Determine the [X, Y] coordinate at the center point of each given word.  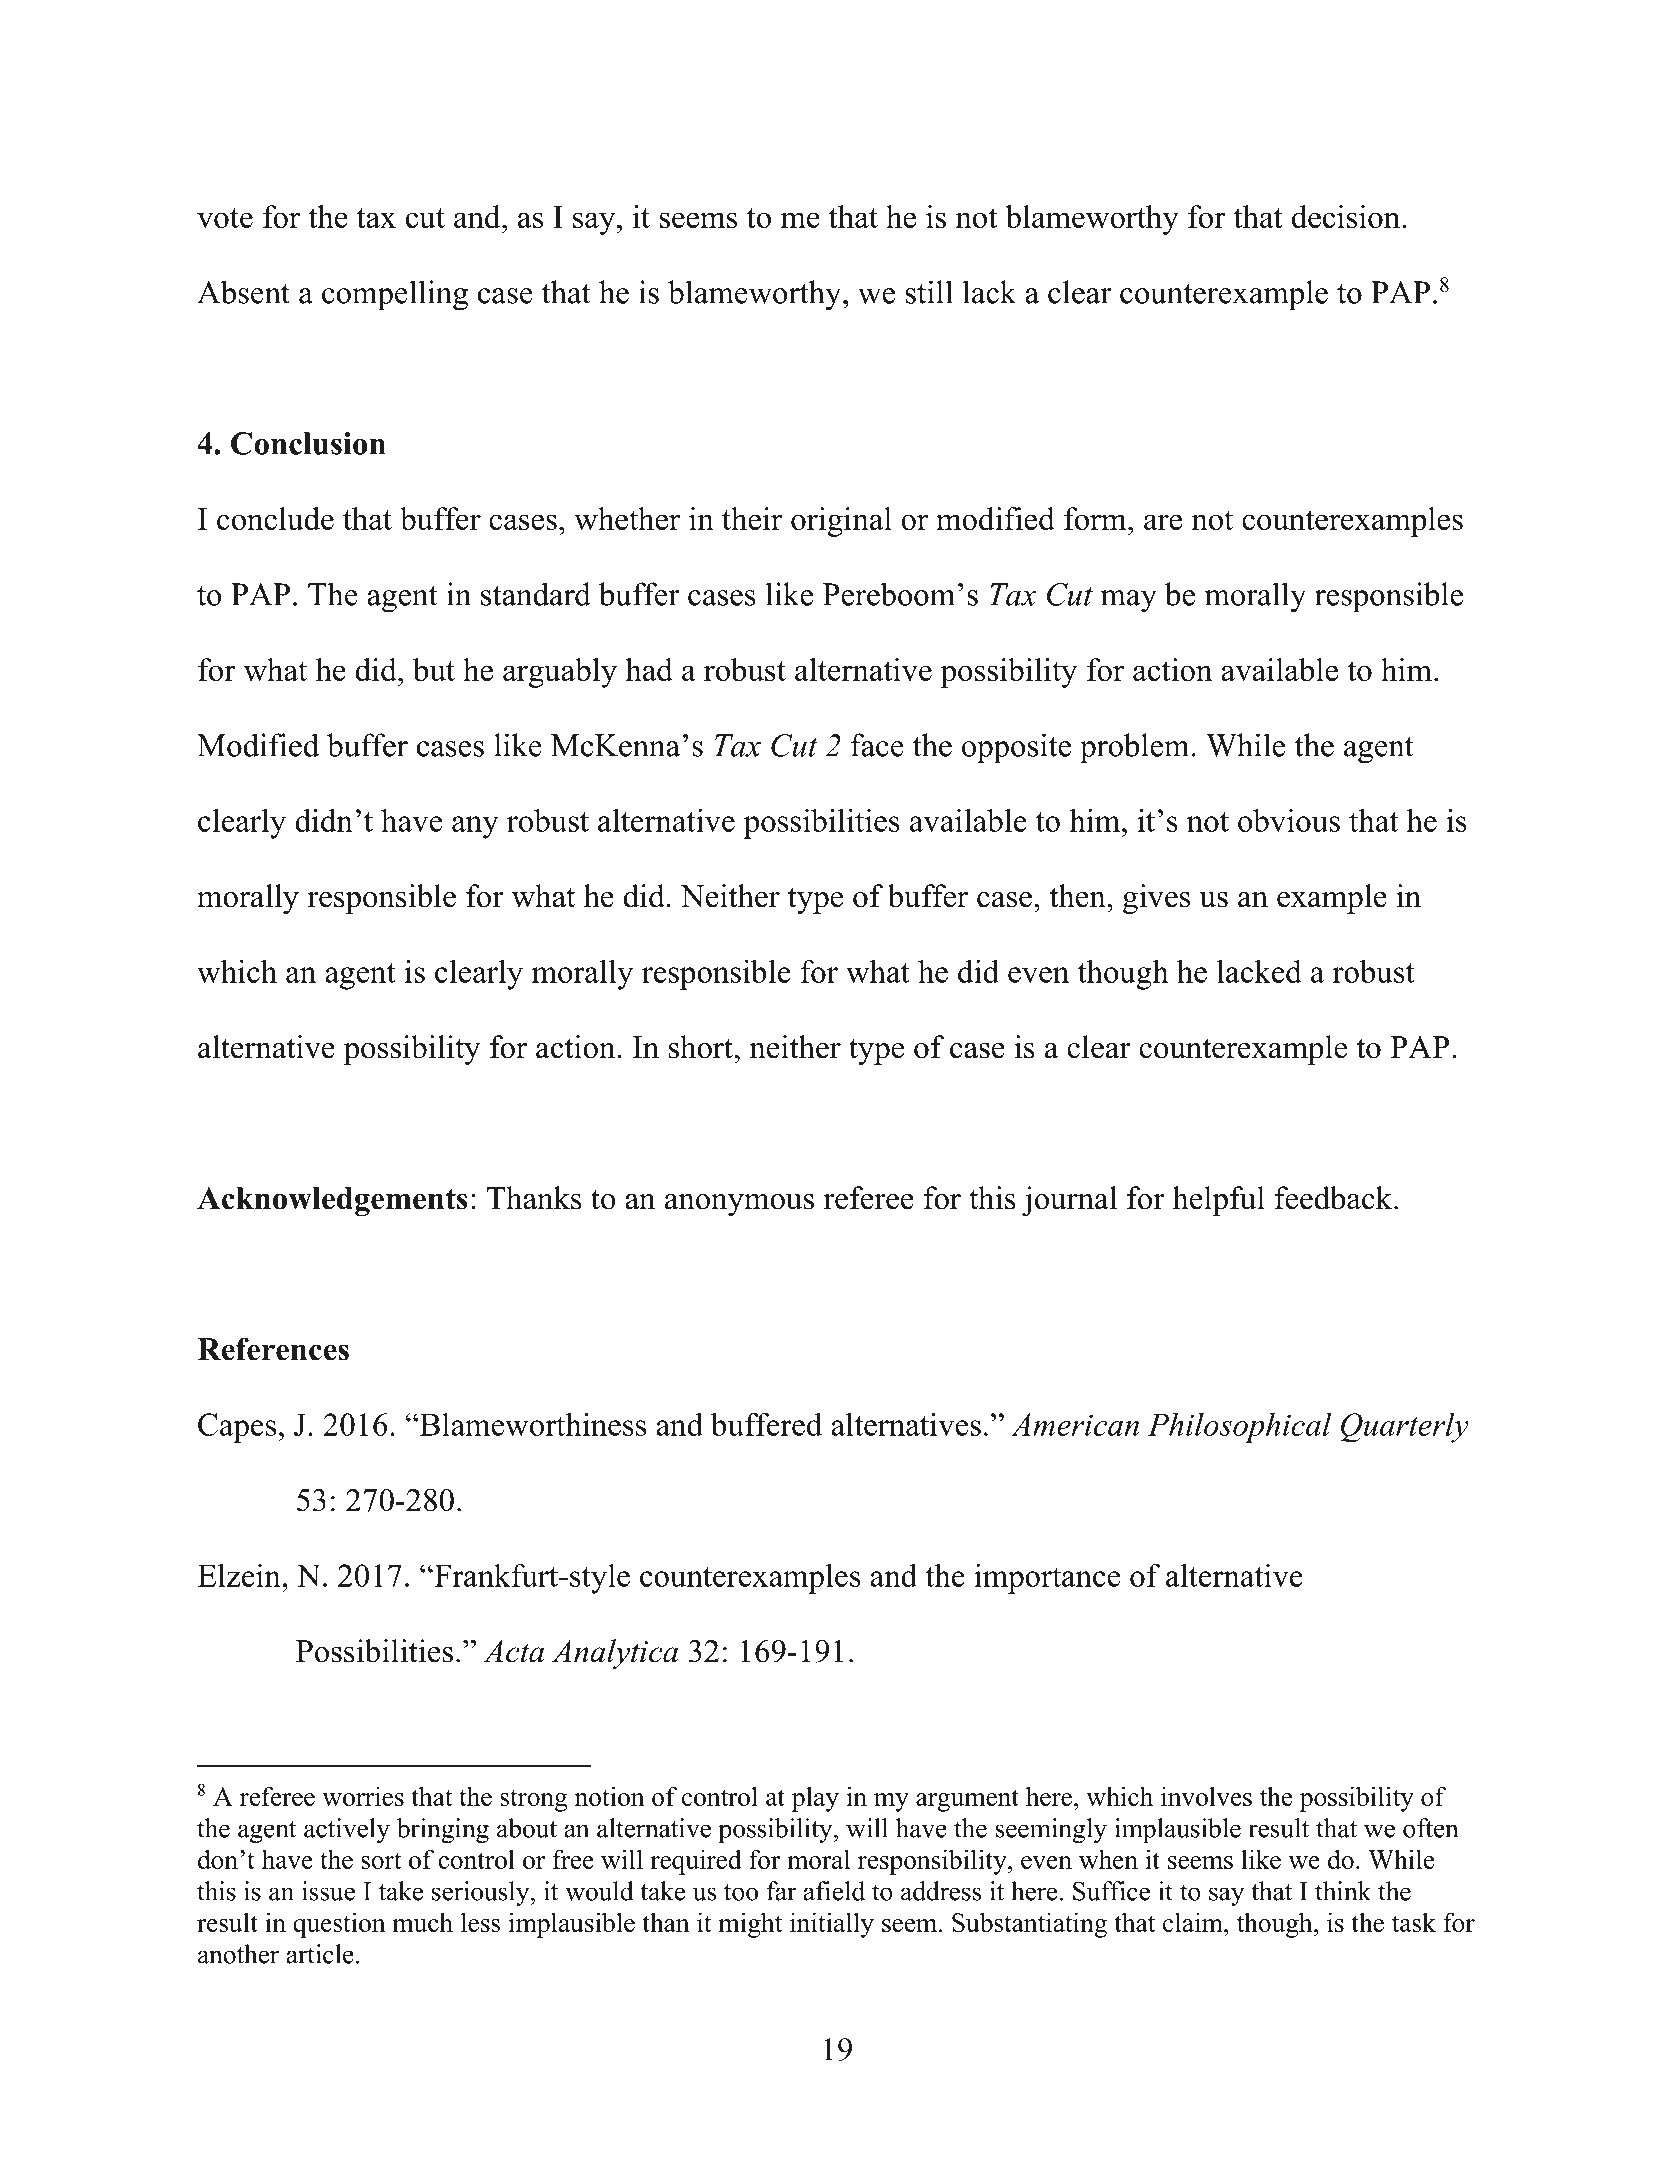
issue [328, 1891]
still [929, 292]
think [1343, 1891]
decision [1346, 216]
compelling [395, 295]
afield [834, 1891]
